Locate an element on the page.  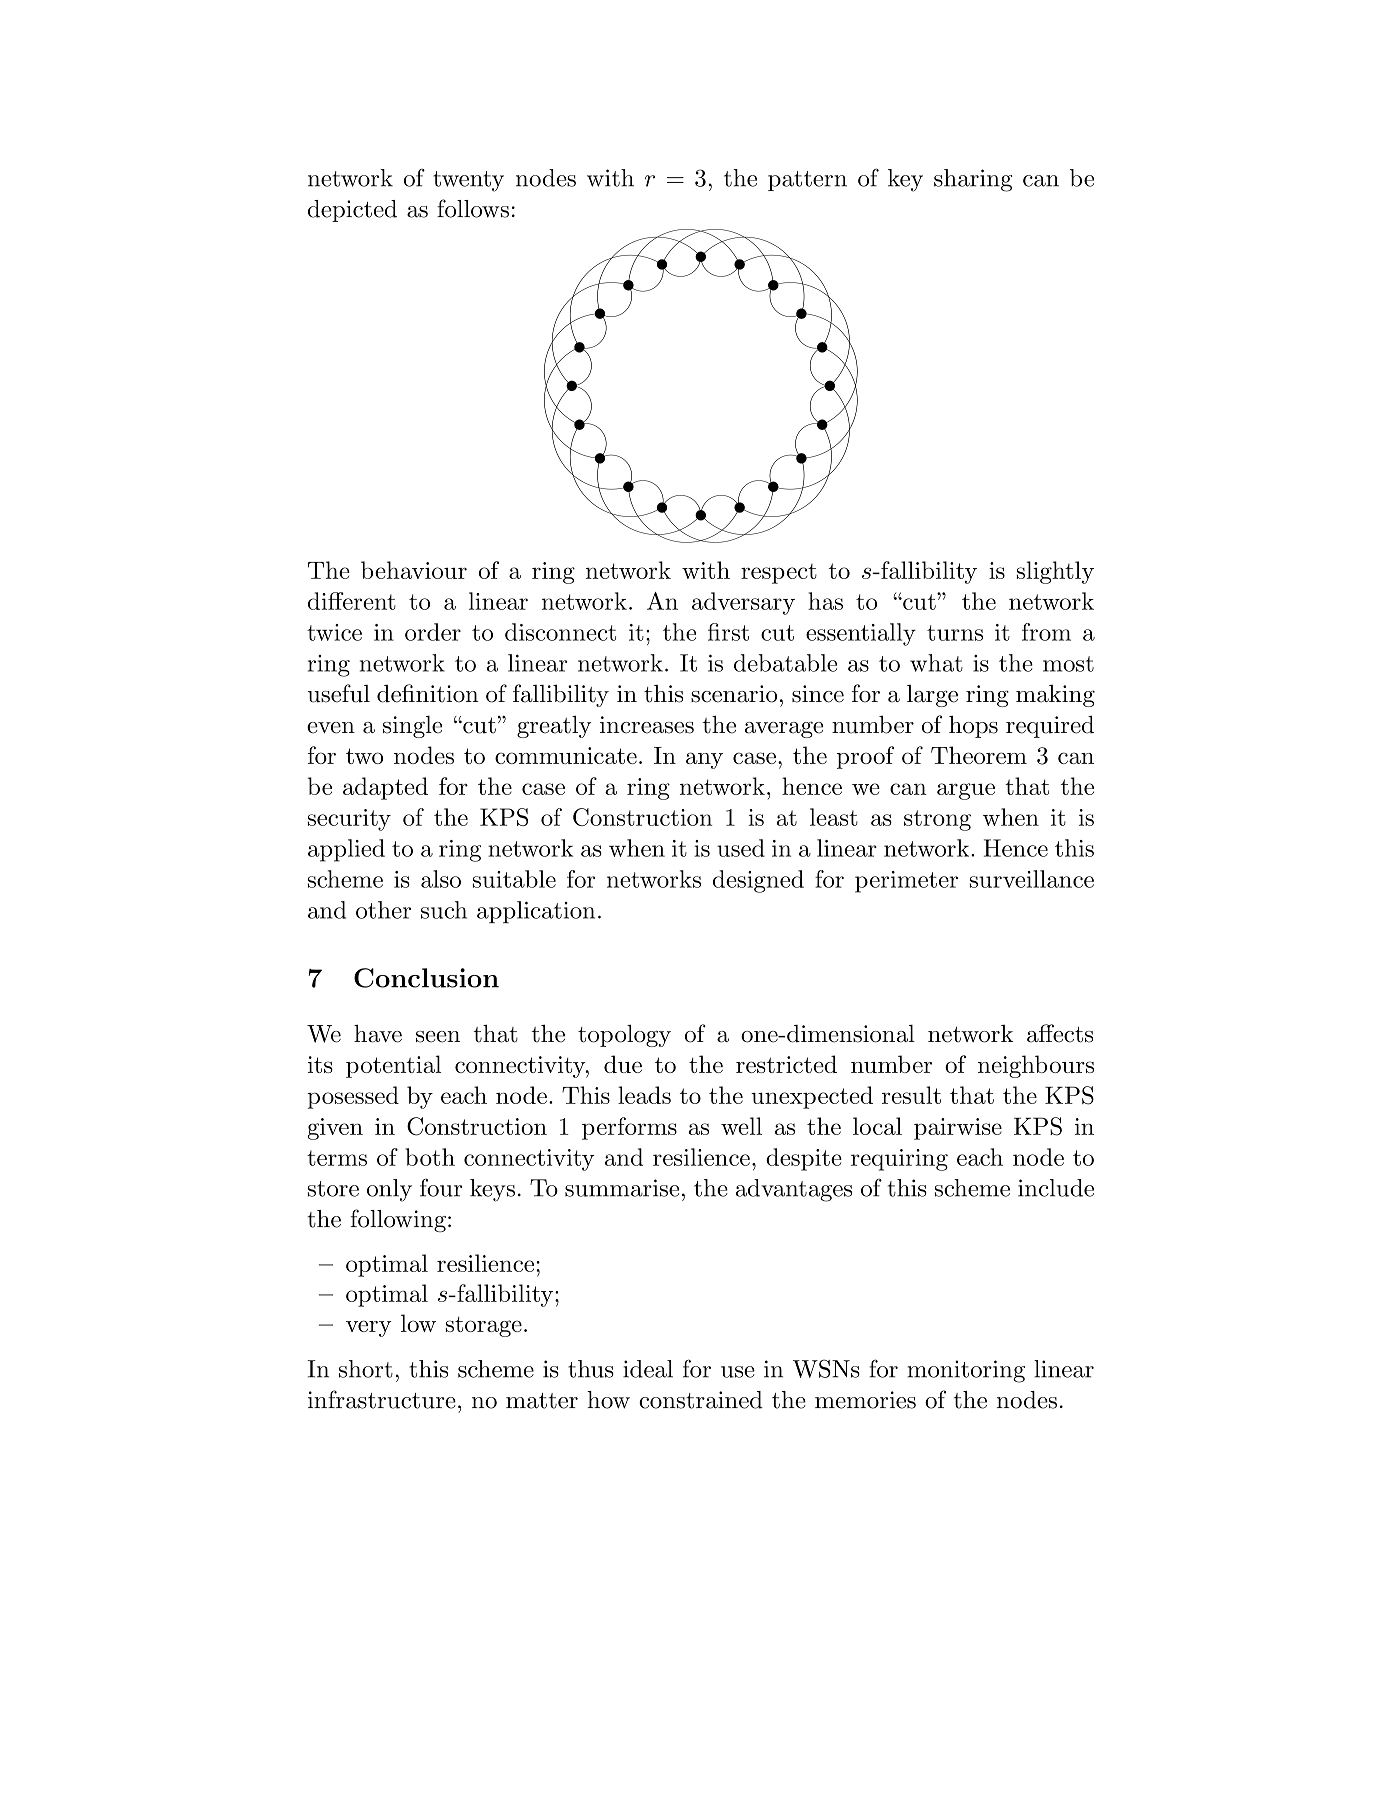
pattern is located at coordinates (807, 181).
